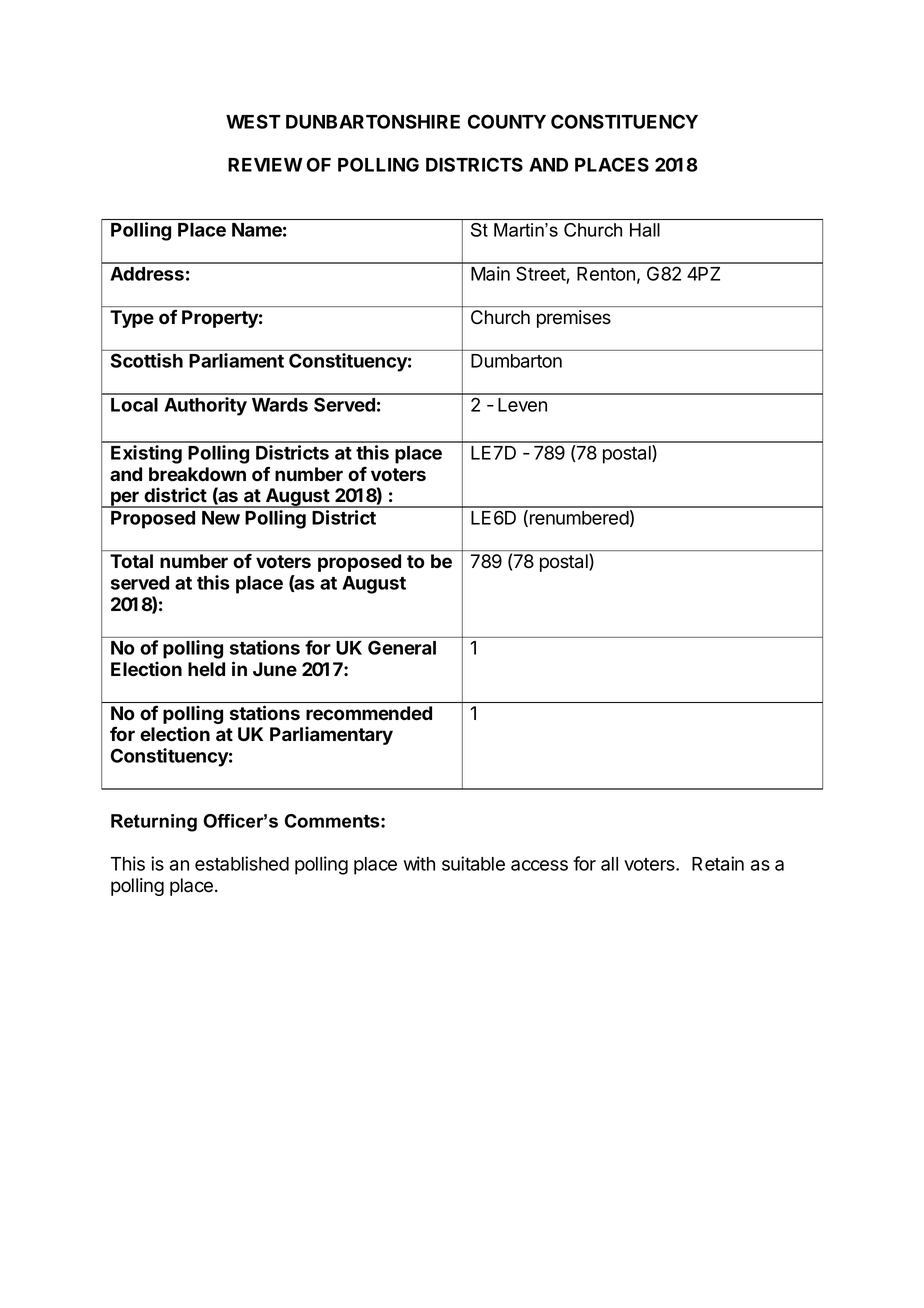 The image size is (924, 1308). I want to click on Hall, so click(645, 230).
